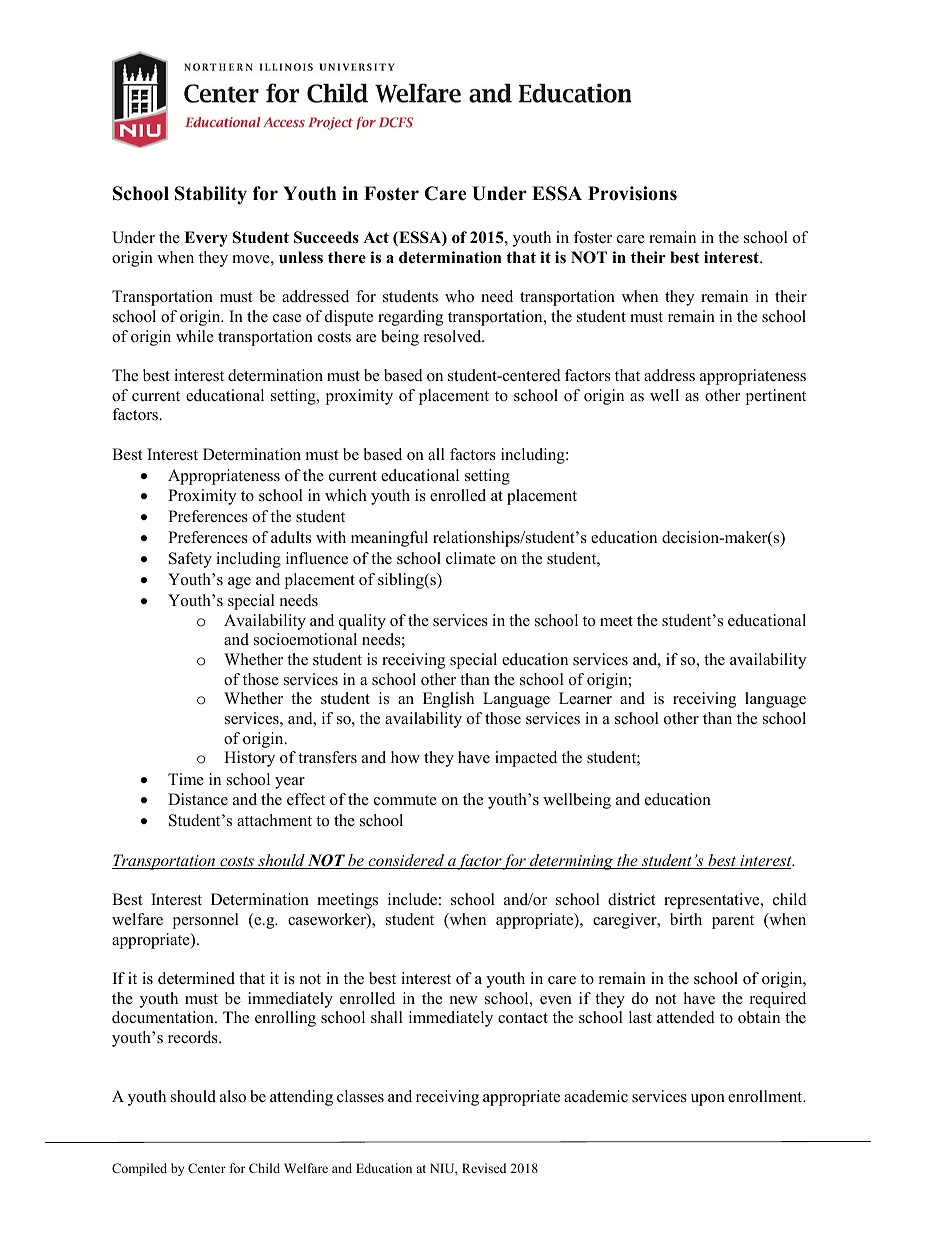 The image size is (952, 1233). Describe the element at coordinates (632, 193) in the screenshot. I see `Provisions` at that location.
